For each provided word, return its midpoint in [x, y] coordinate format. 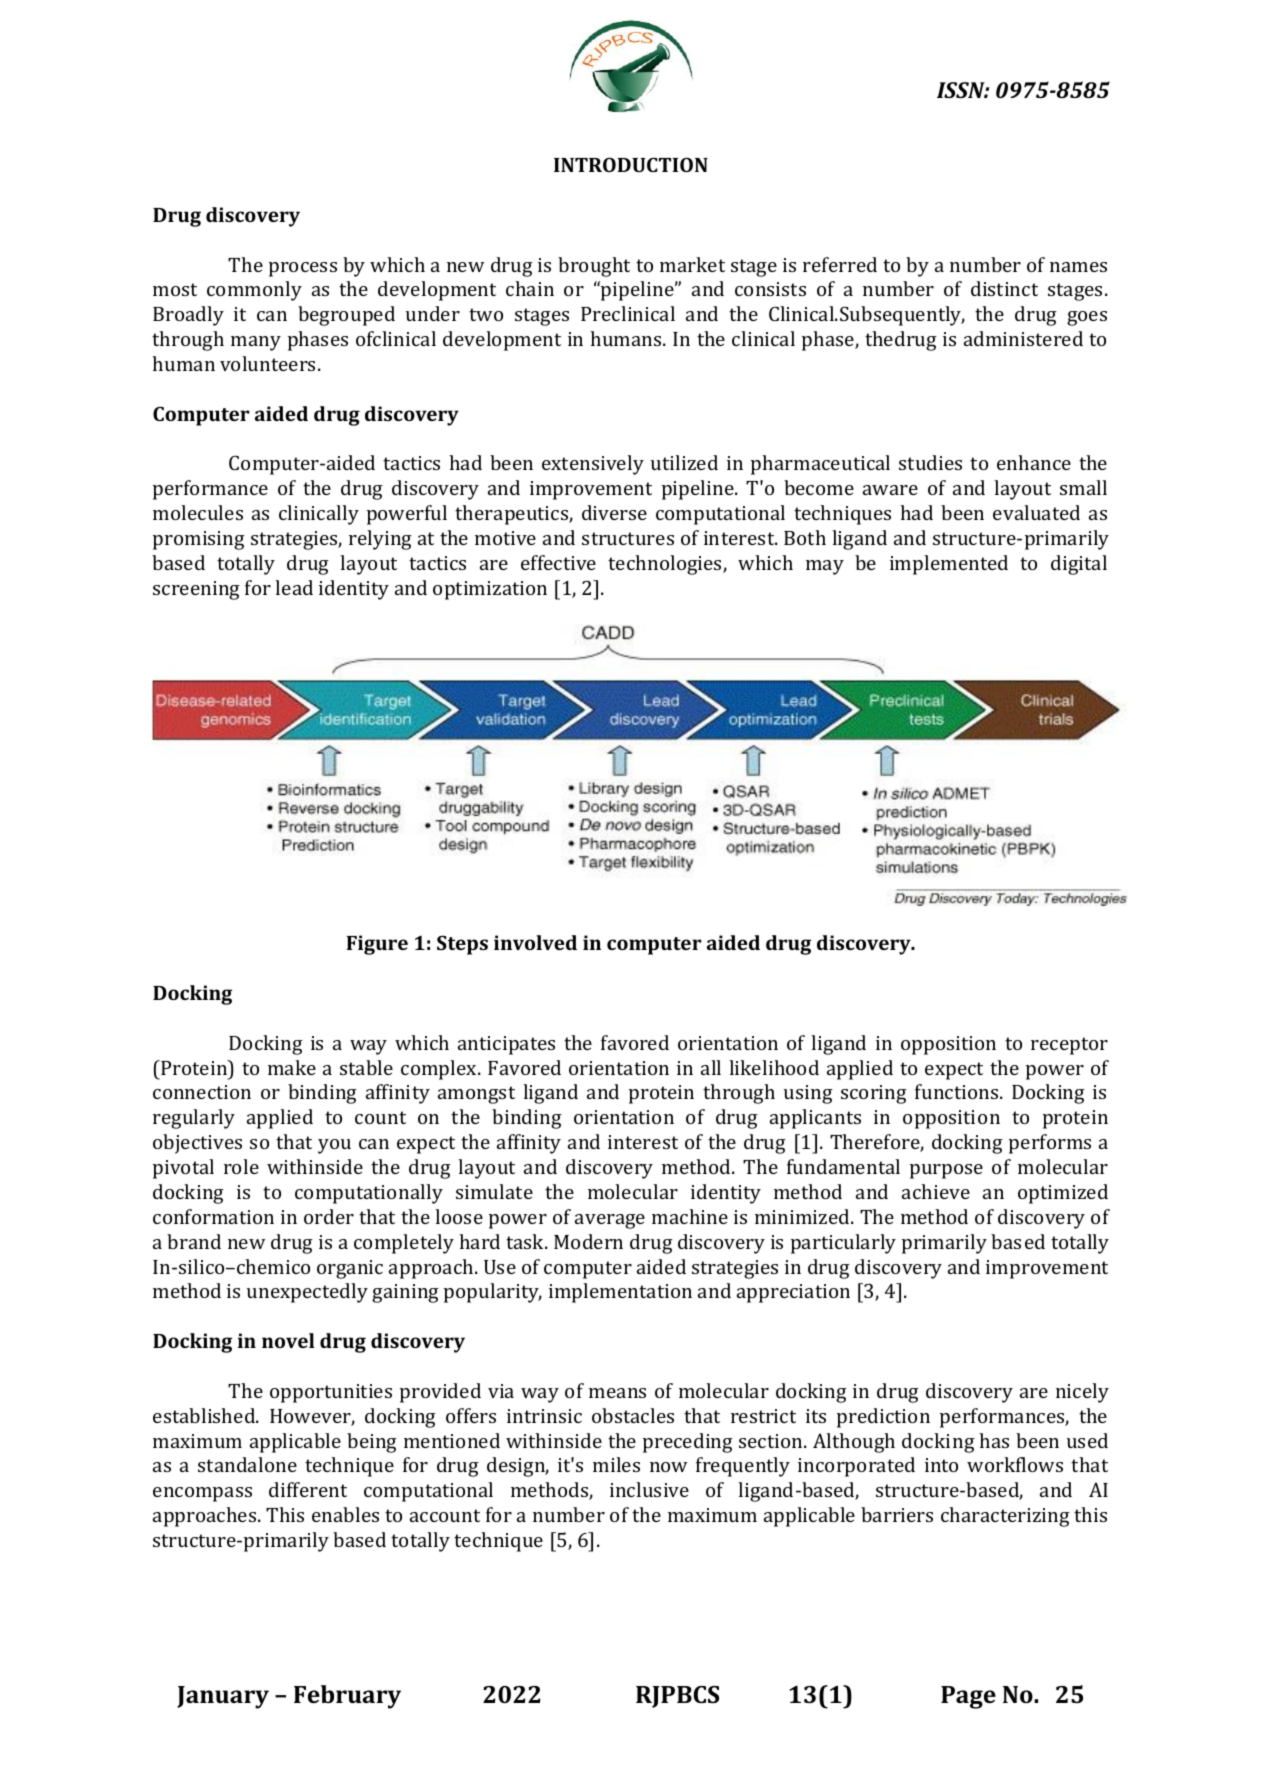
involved [535, 942]
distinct [1004, 288]
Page [968, 1697]
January [223, 1697]
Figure [377, 945]
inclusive [649, 1489]
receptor [1069, 1046]
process [303, 269]
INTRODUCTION [631, 164]
